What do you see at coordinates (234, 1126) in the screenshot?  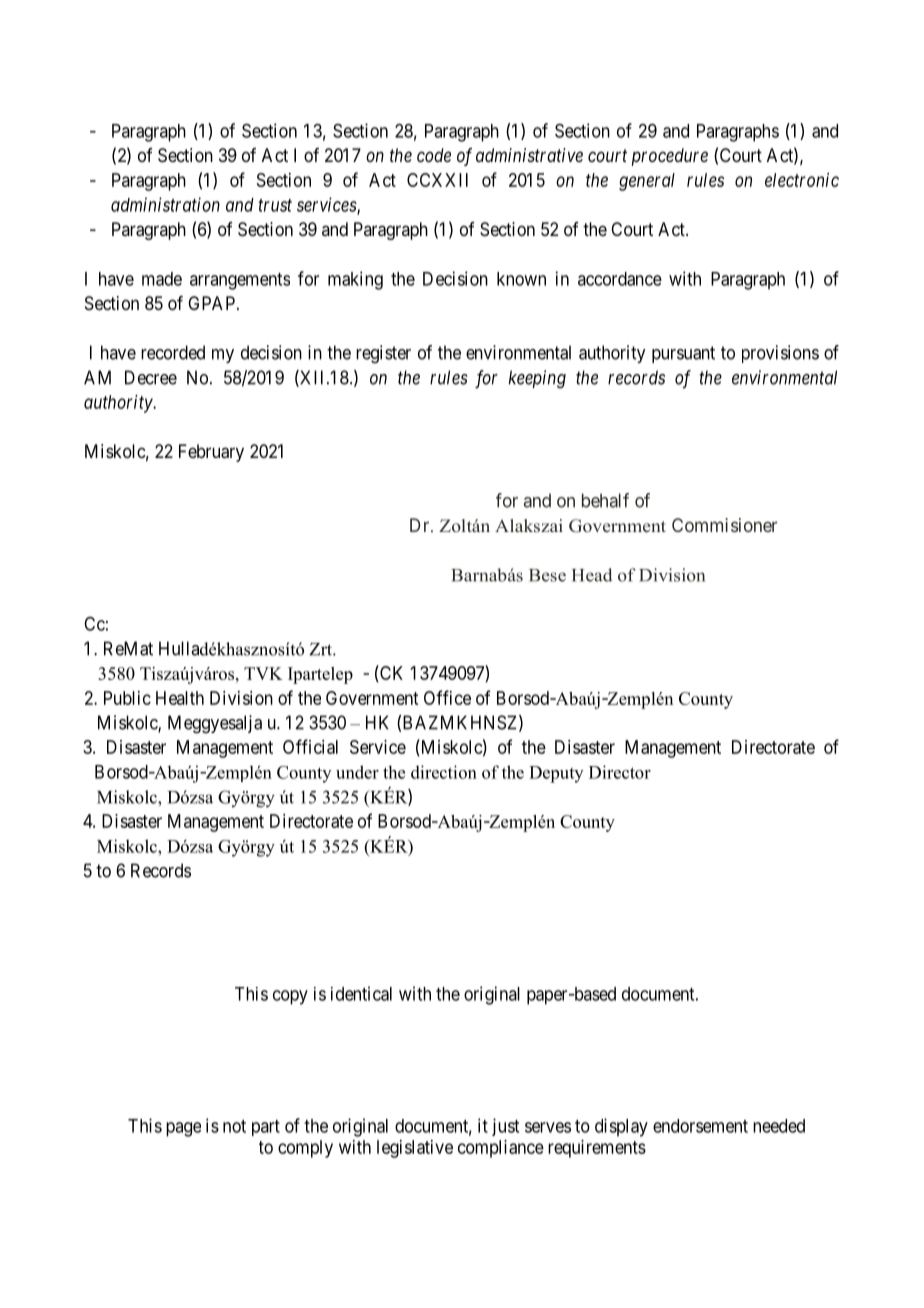 I see `not` at bounding box center [234, 1126].
